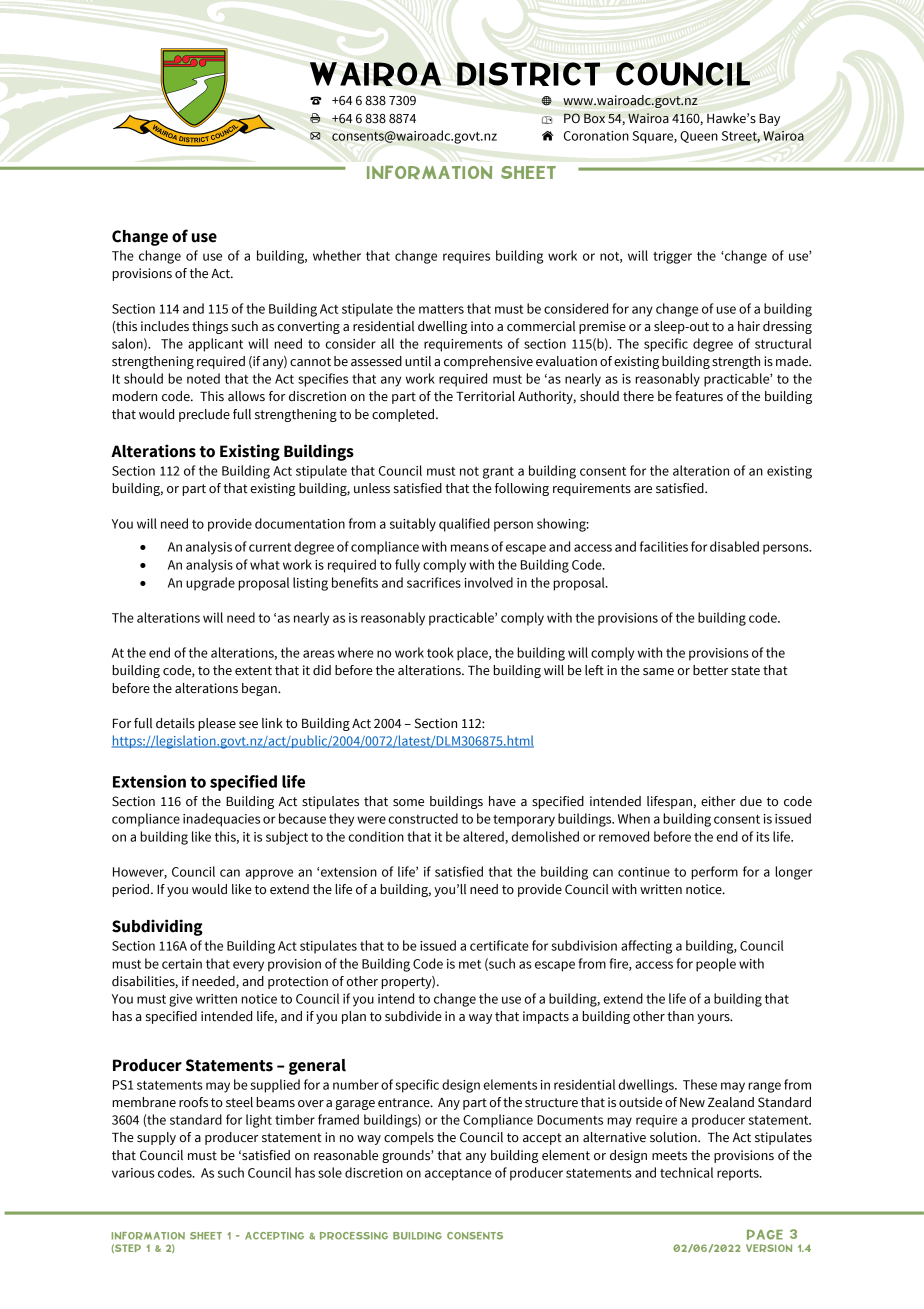  What do you see at coordinates (498, 473) in the page?
I see `grant` at bounding box center [498, 473].
